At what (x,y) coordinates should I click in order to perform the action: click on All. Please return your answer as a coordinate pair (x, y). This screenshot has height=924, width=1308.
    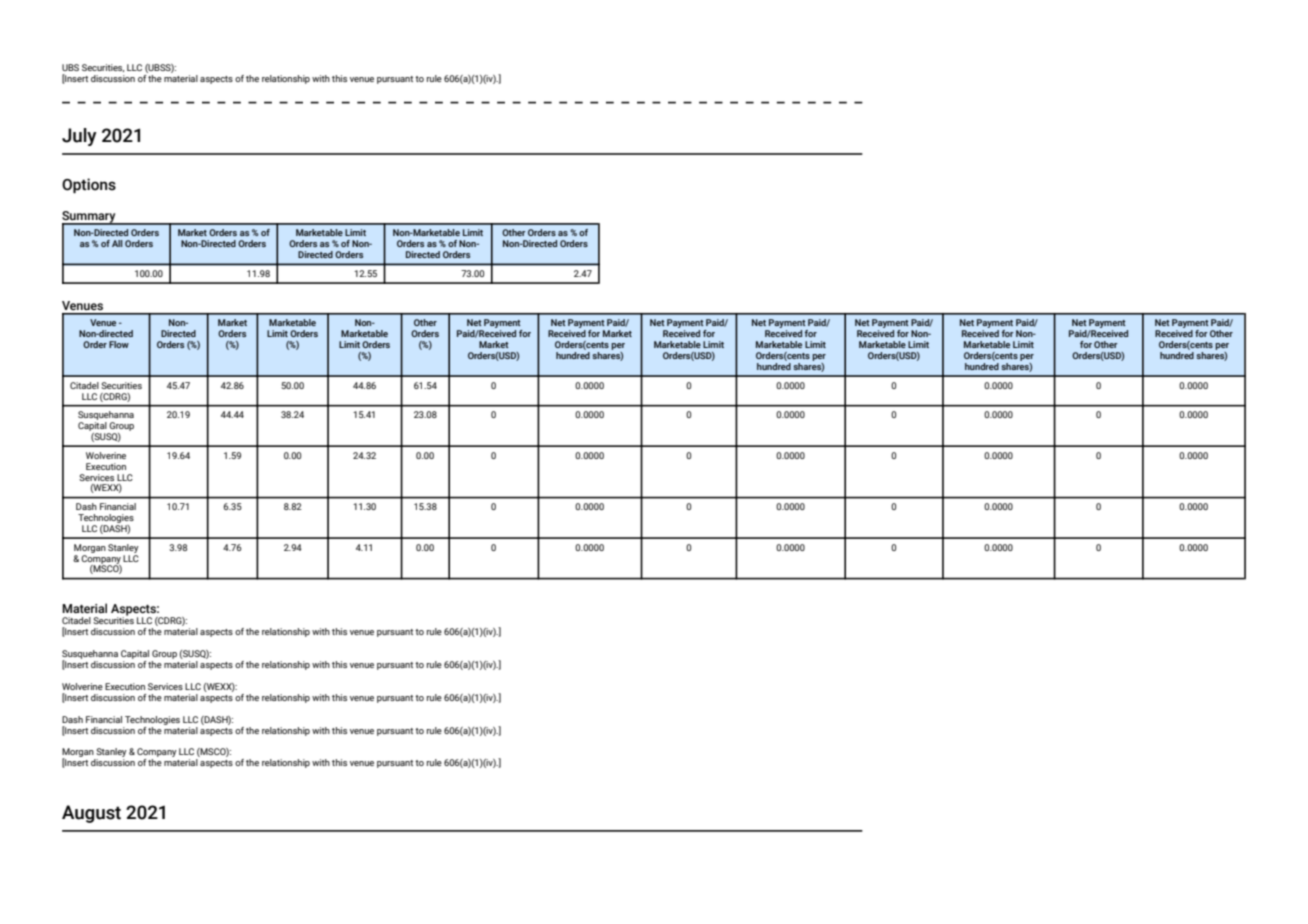
    Looking at the image, I should click on (117, 243).
